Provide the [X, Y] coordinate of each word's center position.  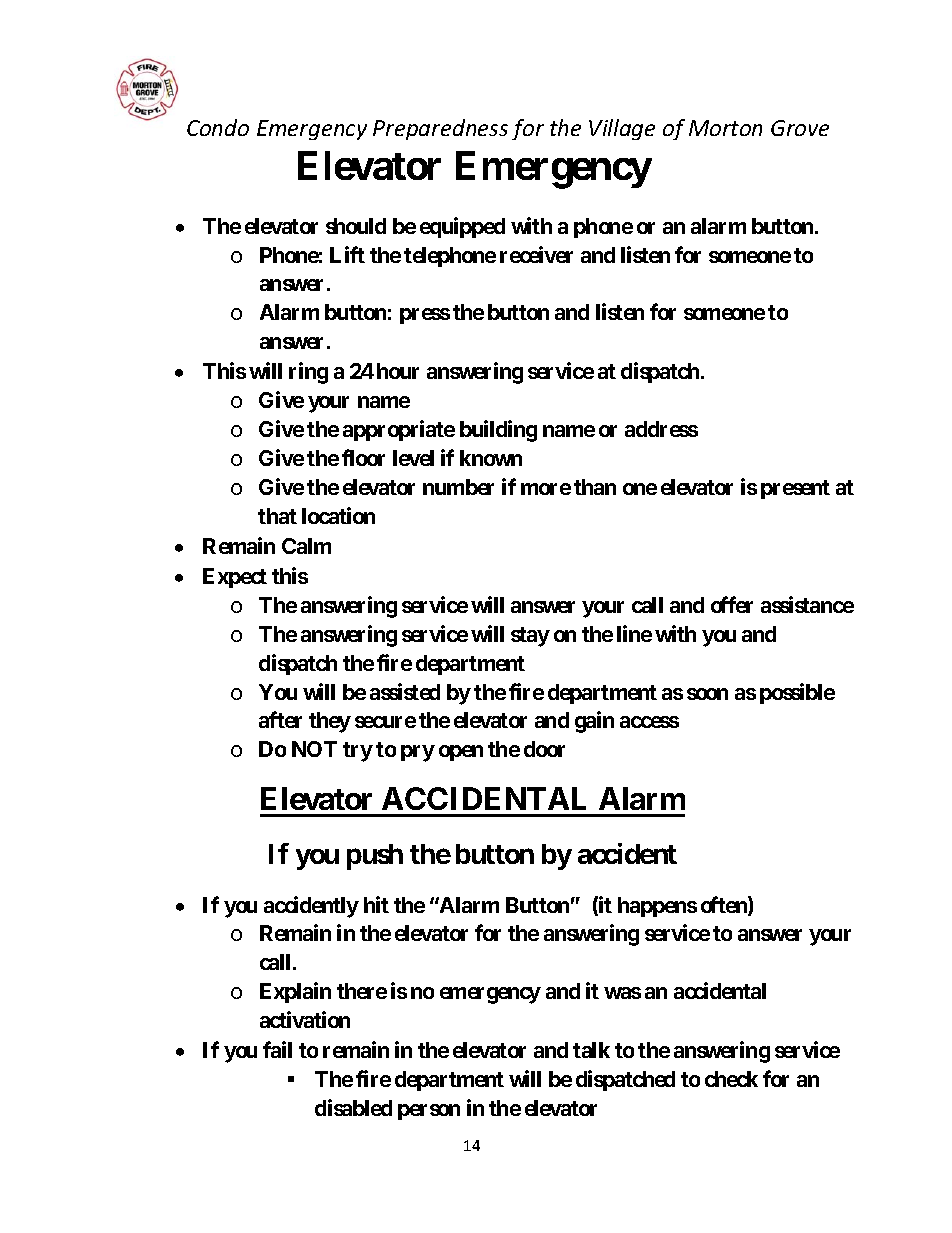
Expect [235, 578]
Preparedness [440, 129]
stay [530, 637]
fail [277, 1049]
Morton [725, 128]
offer [732, 604]
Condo [218, 127]
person [429, 1112]
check [731, 1079]
